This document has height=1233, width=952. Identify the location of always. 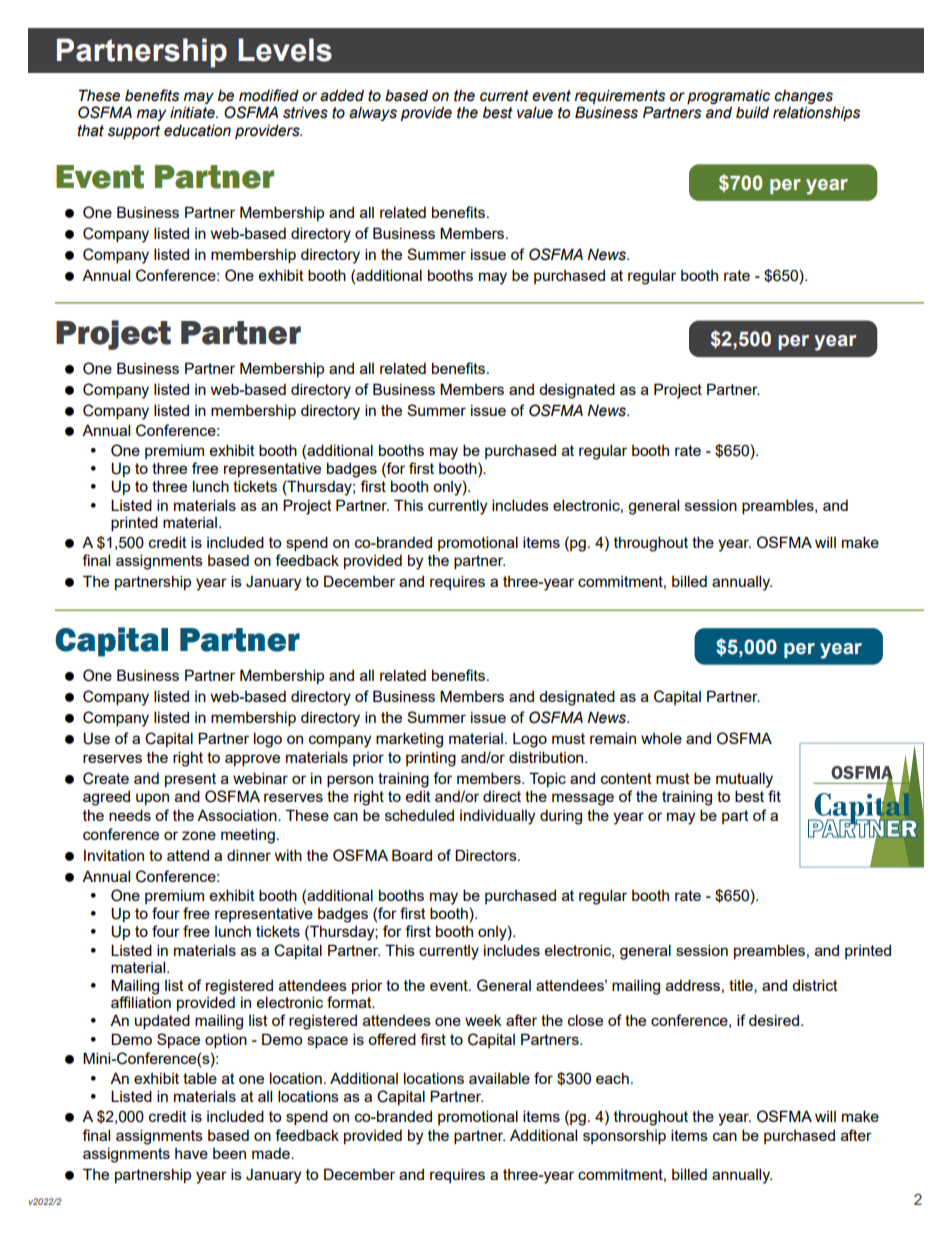
(373, 114).
